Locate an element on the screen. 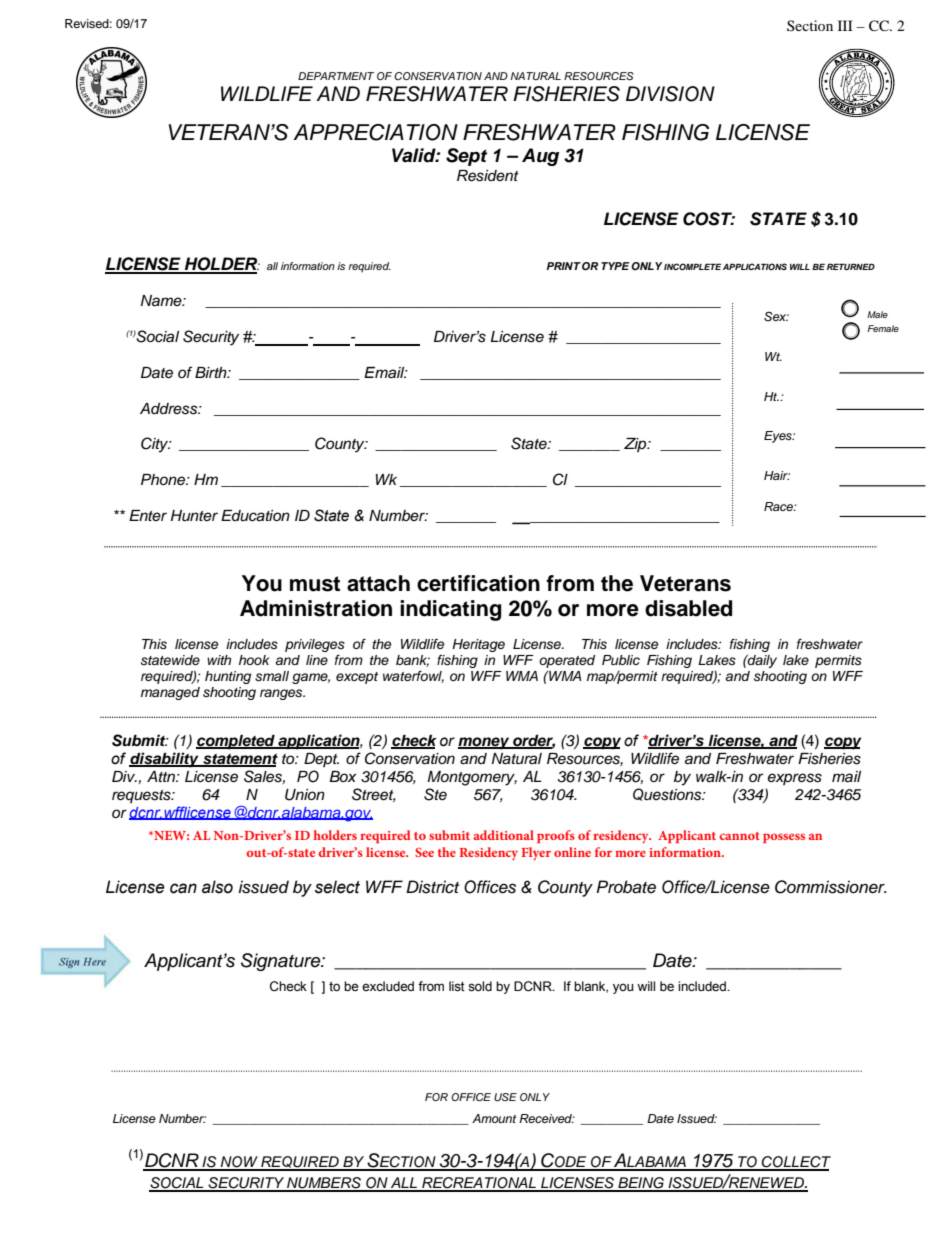 Image resolution: width=952 pixels, height=1233 pixels. III is located at coordinates (845, 25).
